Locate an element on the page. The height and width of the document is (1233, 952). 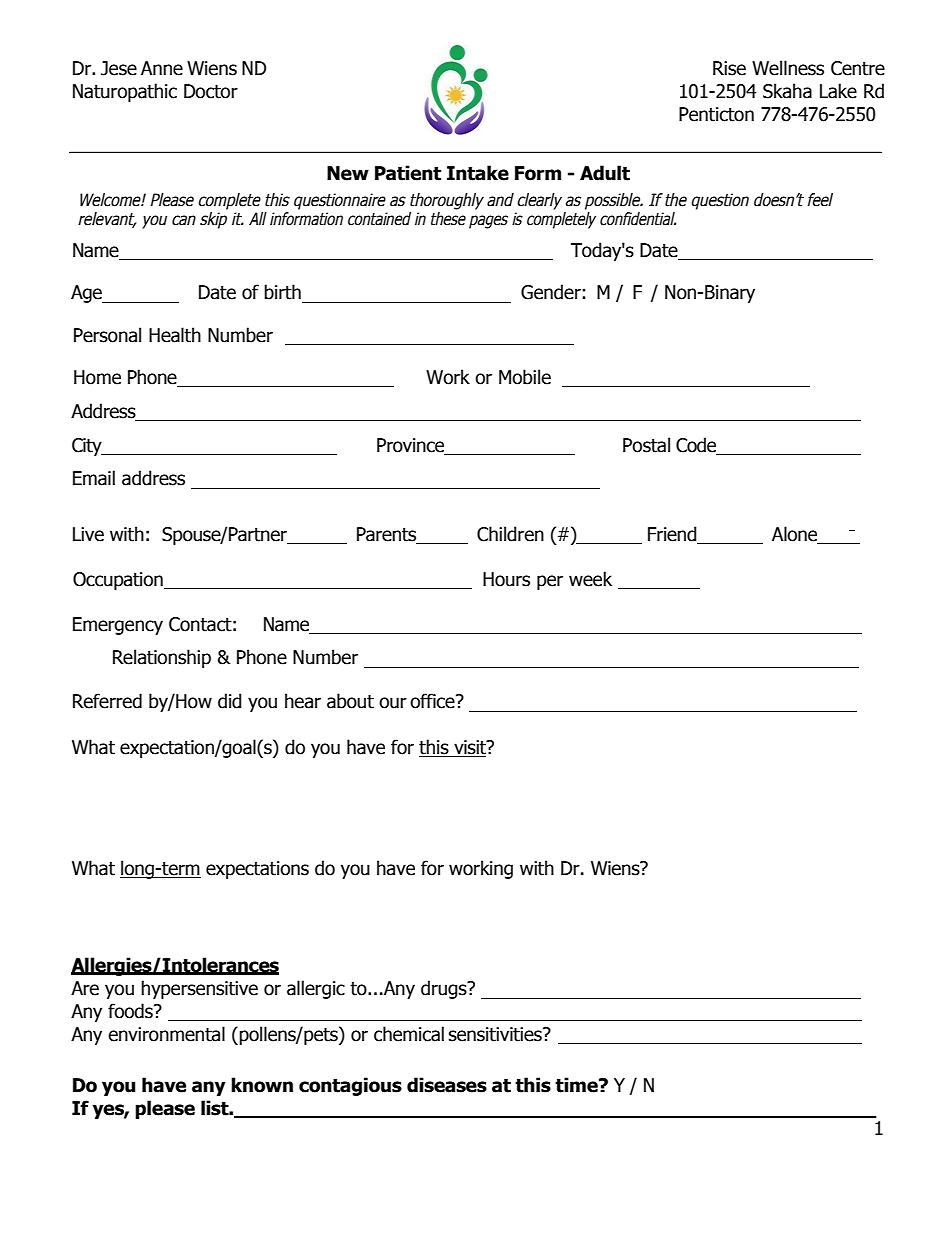
drugs is located at coordinates (445, 989).
